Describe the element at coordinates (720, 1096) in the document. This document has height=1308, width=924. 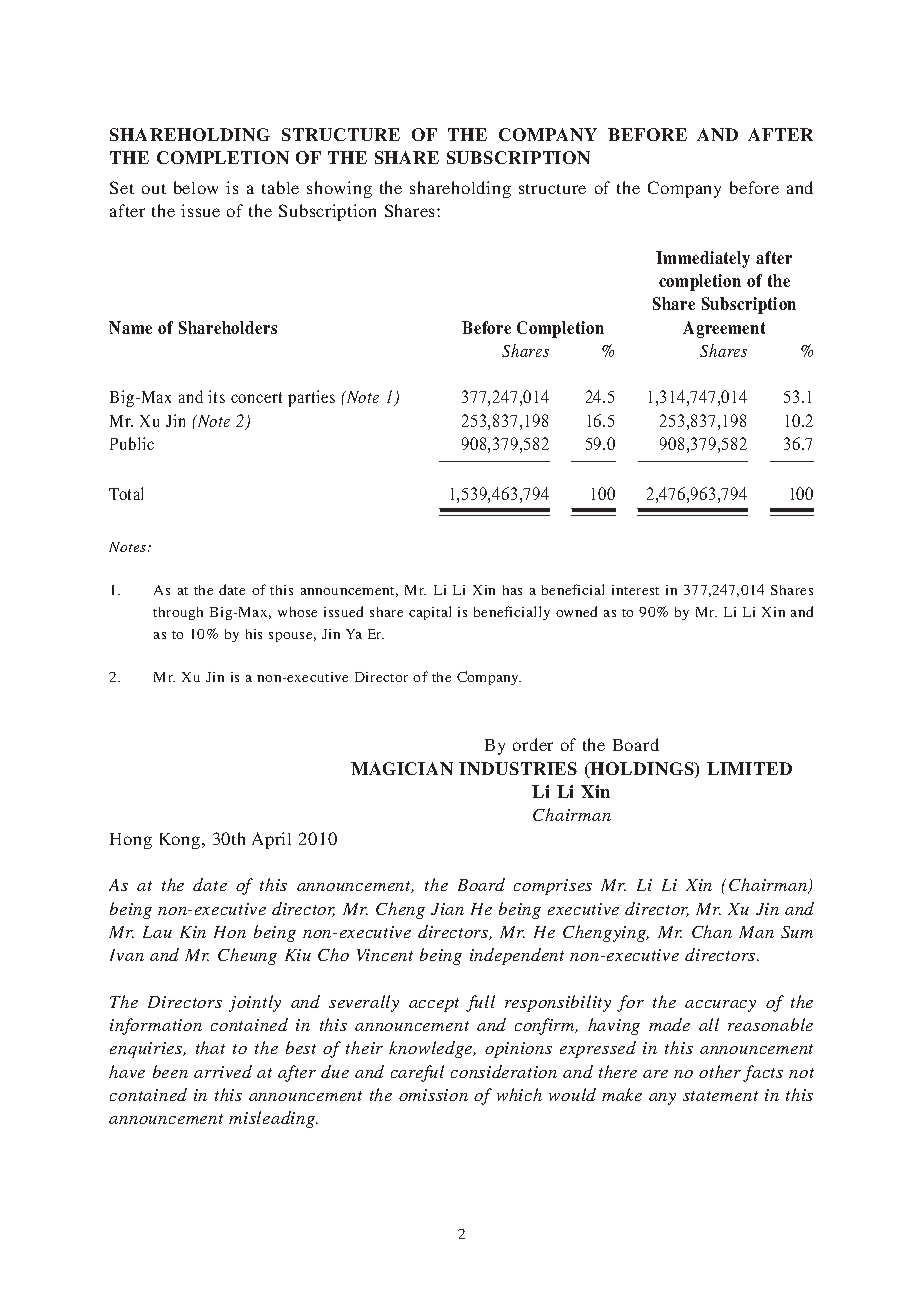
I see `statement` at that location.
